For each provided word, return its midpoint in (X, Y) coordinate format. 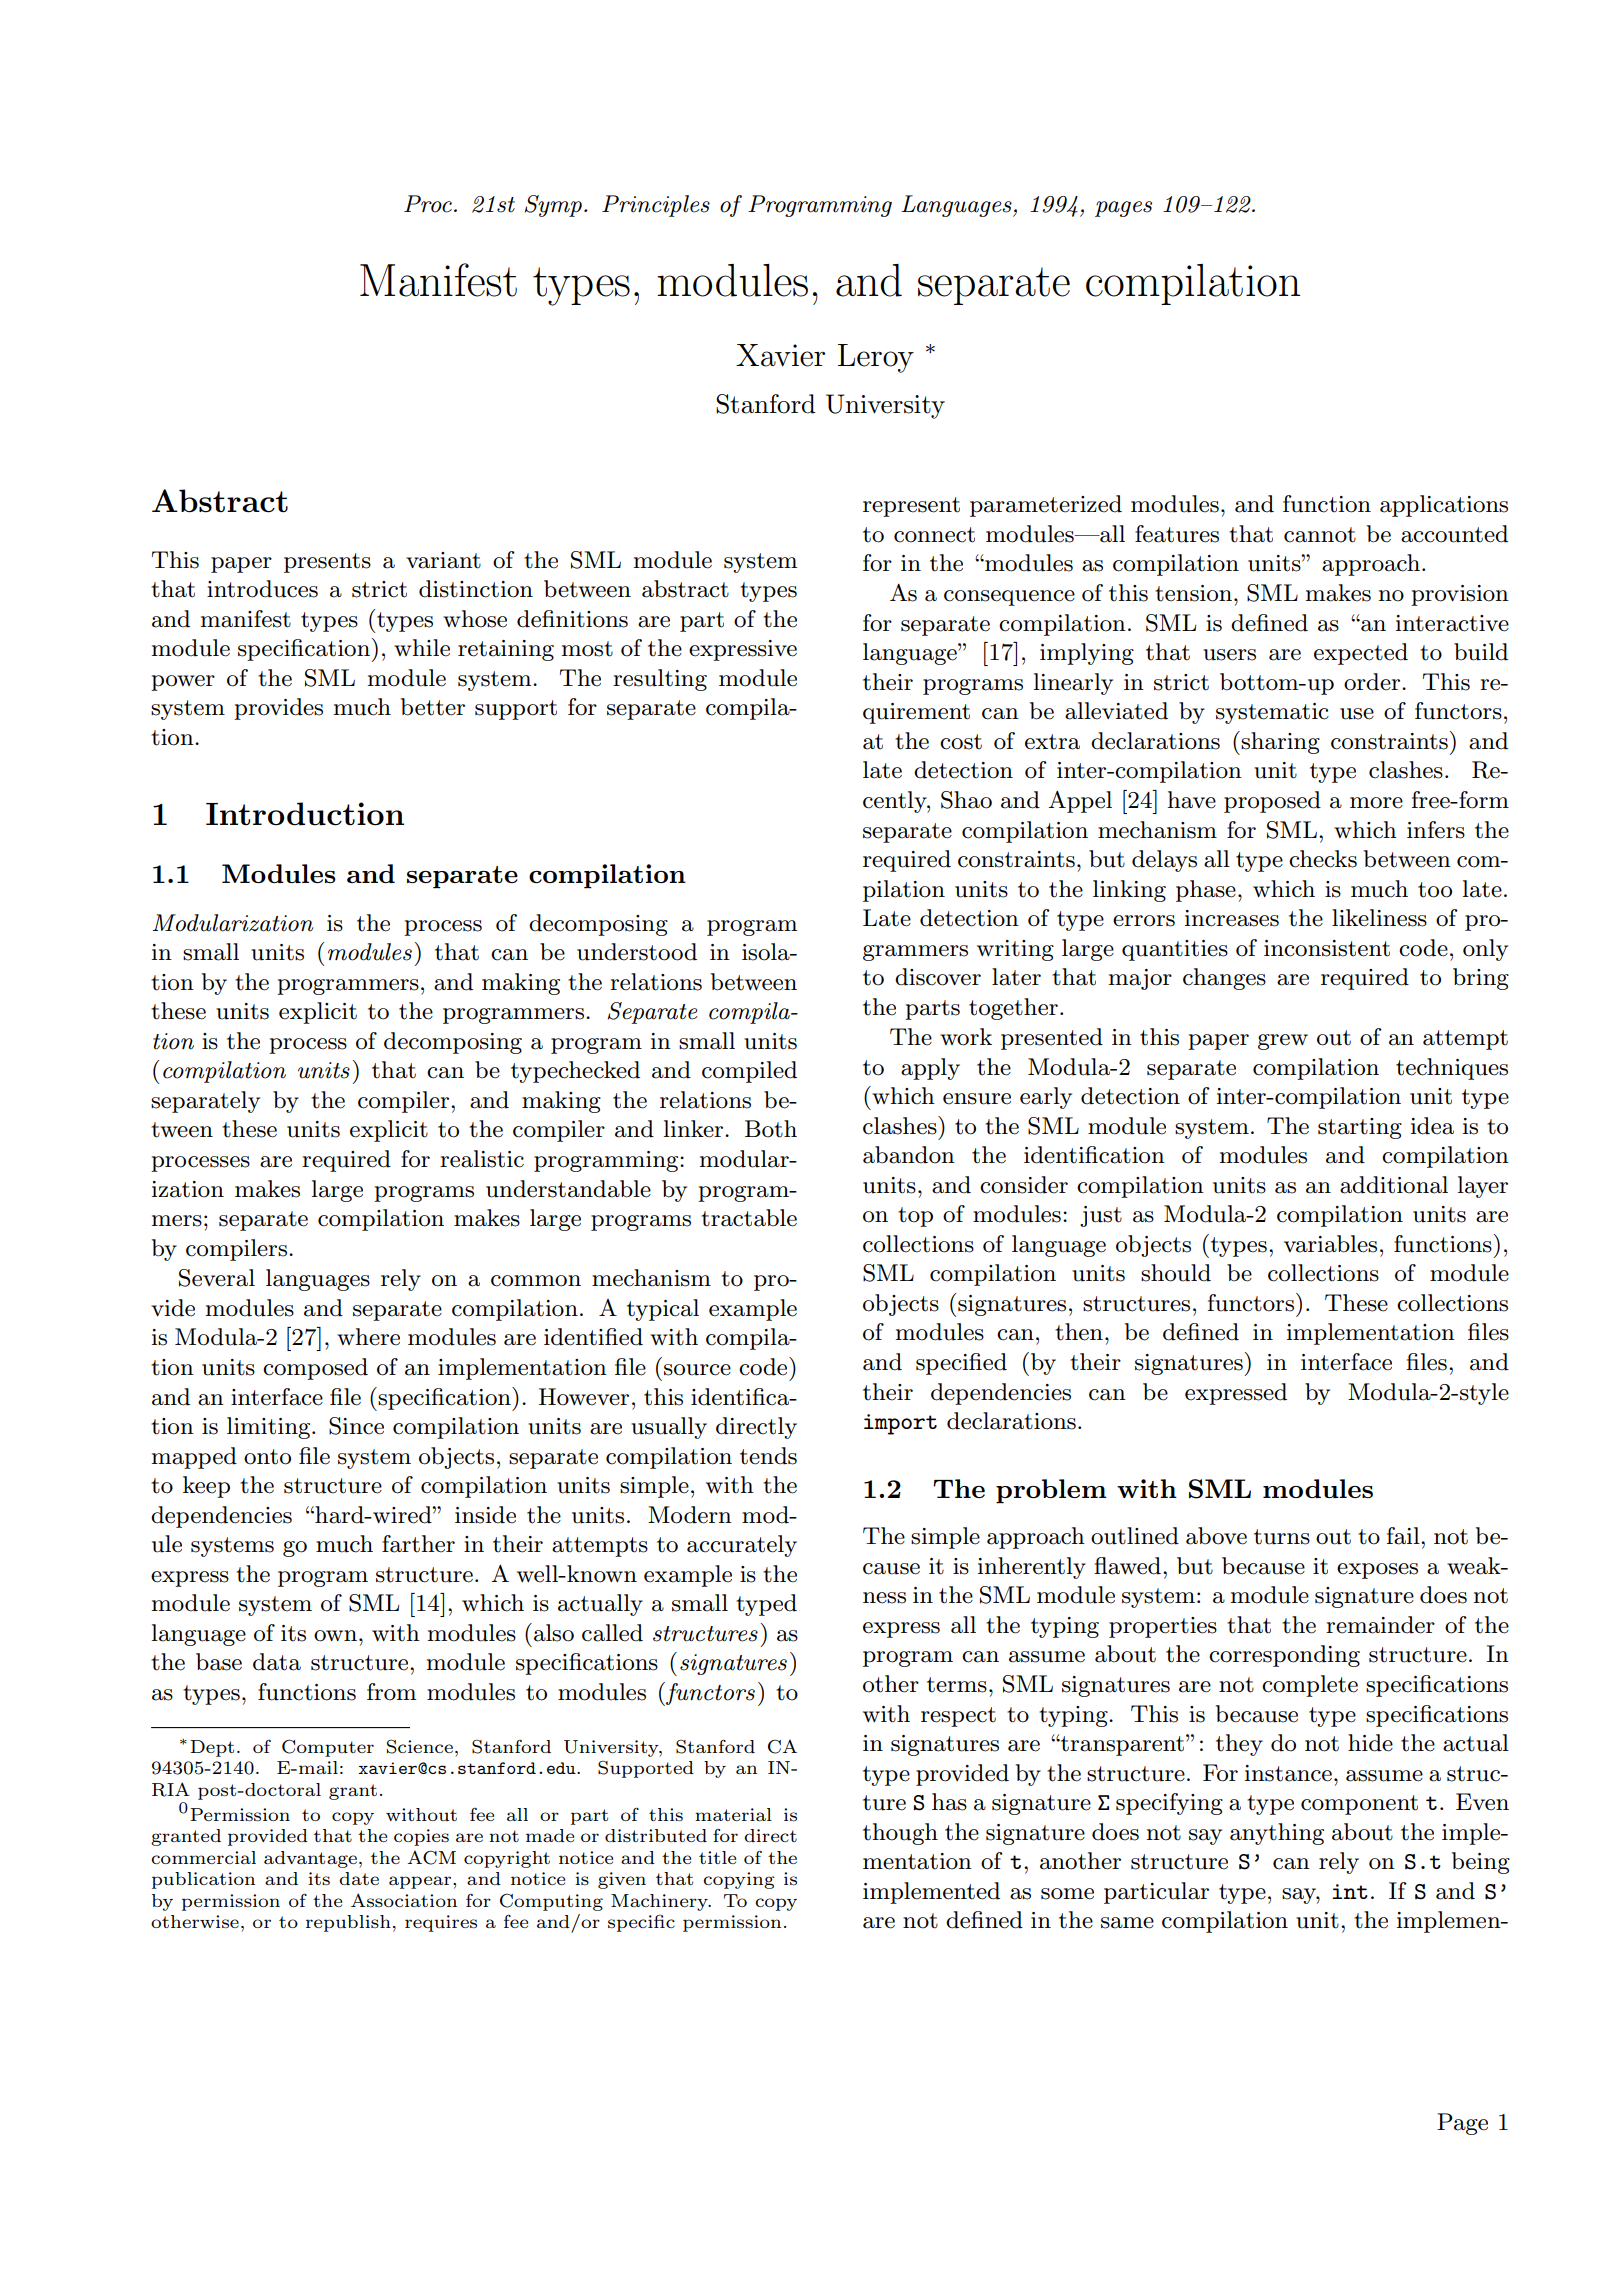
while (422, 648)
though (900, 1834)
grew (1283, 1042)
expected (1361, 654)
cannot (1320, 535)
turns (1282, 1537)
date (359, 1878)
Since (356, 1426)
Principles (656, 206)
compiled (749, 1072)
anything (1277, 1834)
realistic (482, 1159)
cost (961, 742)
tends (768, 1456)
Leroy (876, 358)
